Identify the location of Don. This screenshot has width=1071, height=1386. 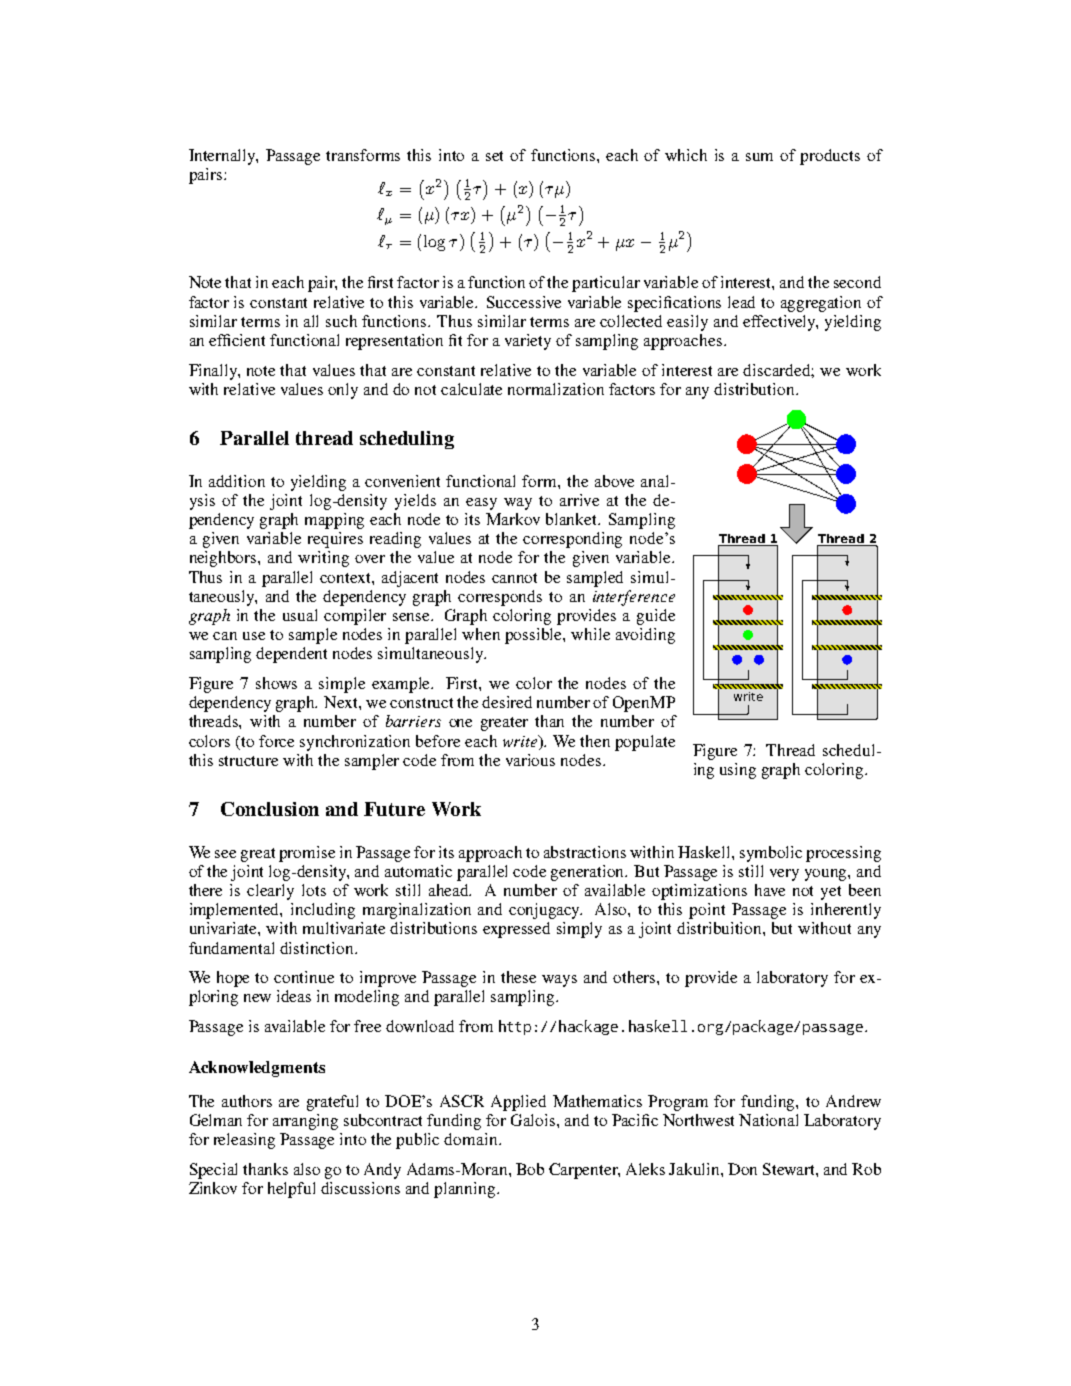
(742, 1169).
